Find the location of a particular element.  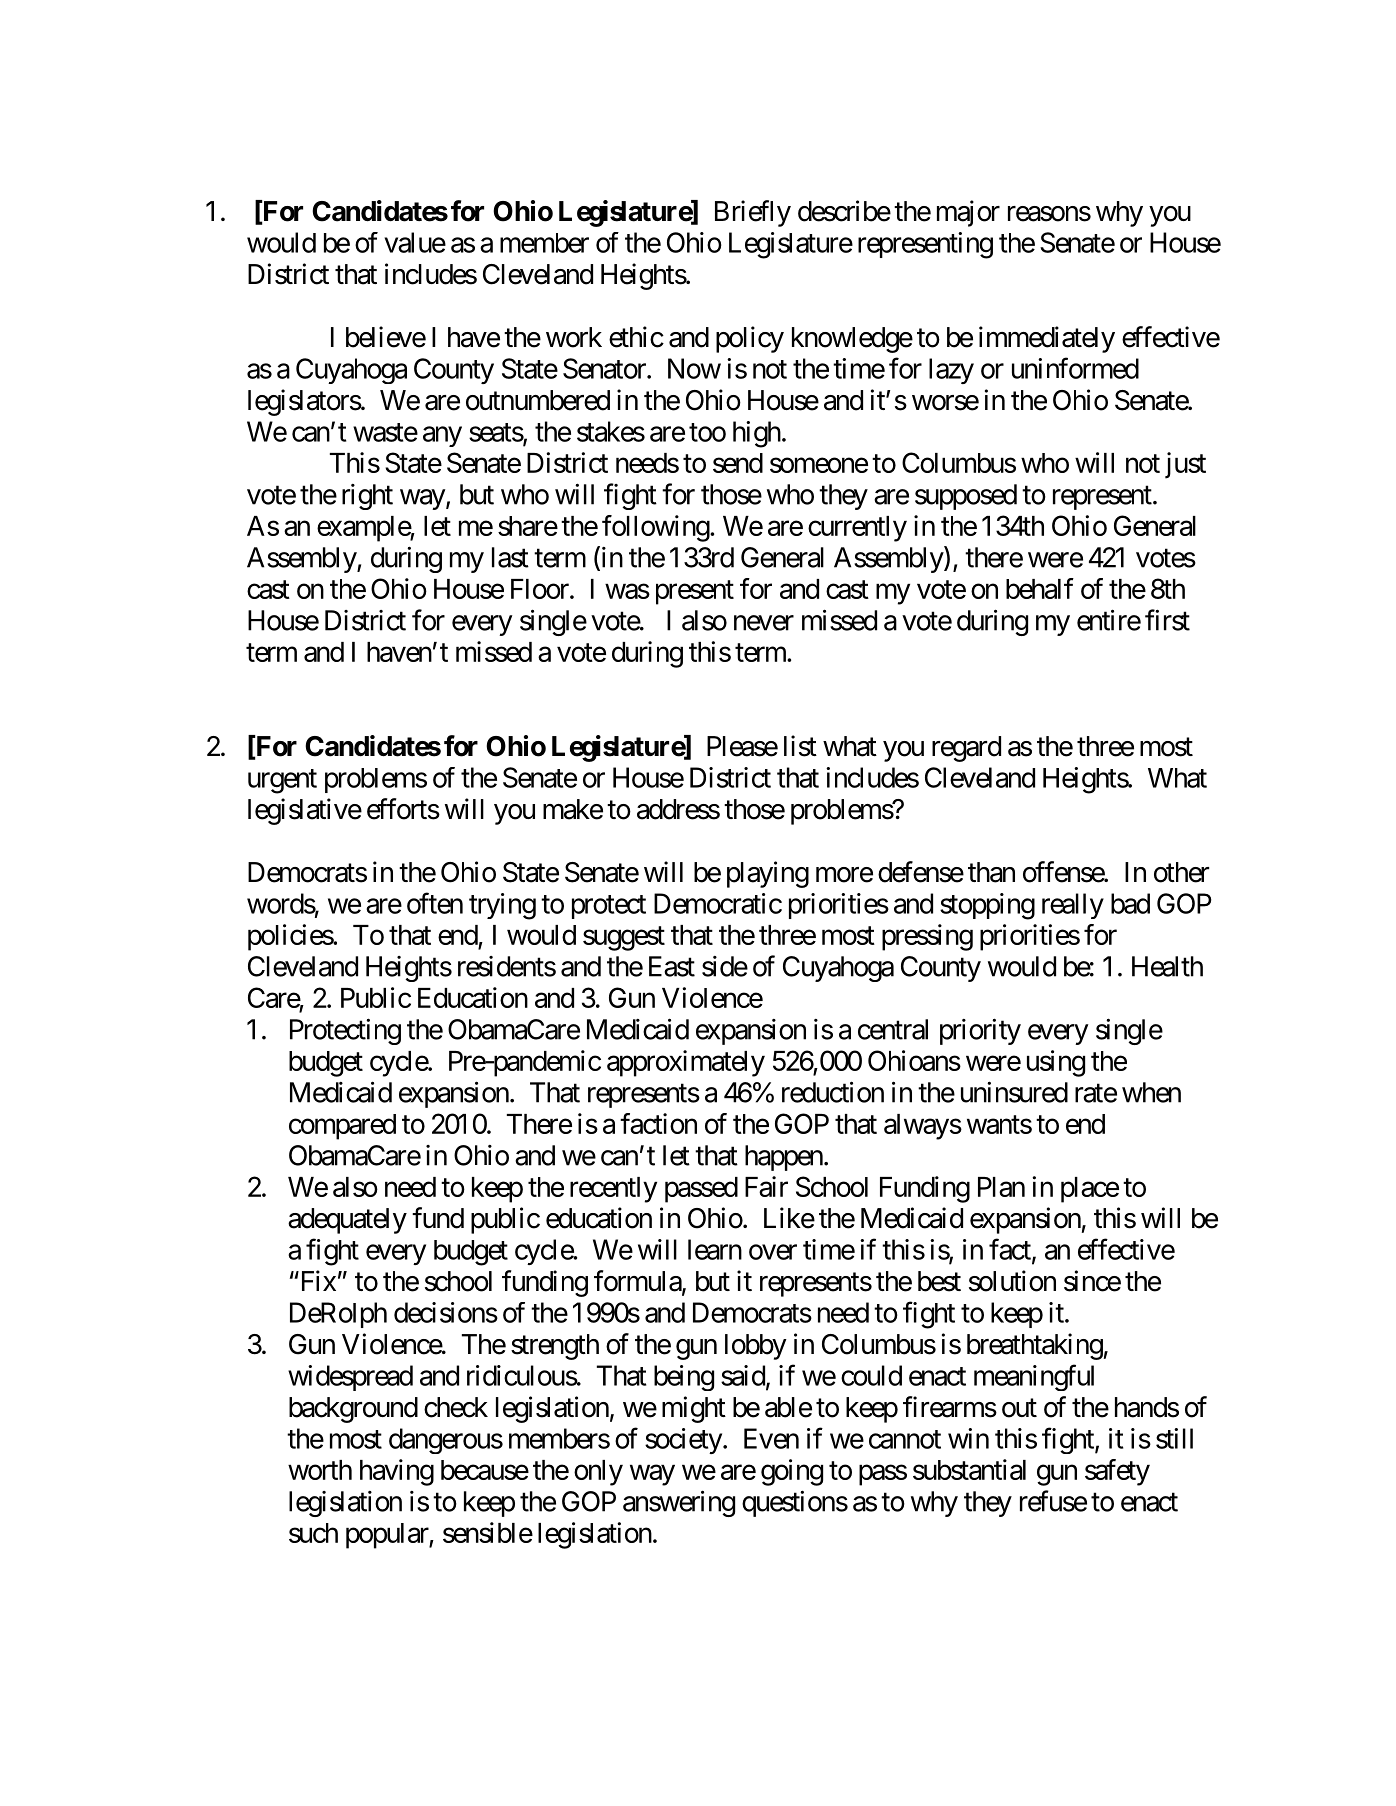

safety is located at coordinates (1117, 1472).
